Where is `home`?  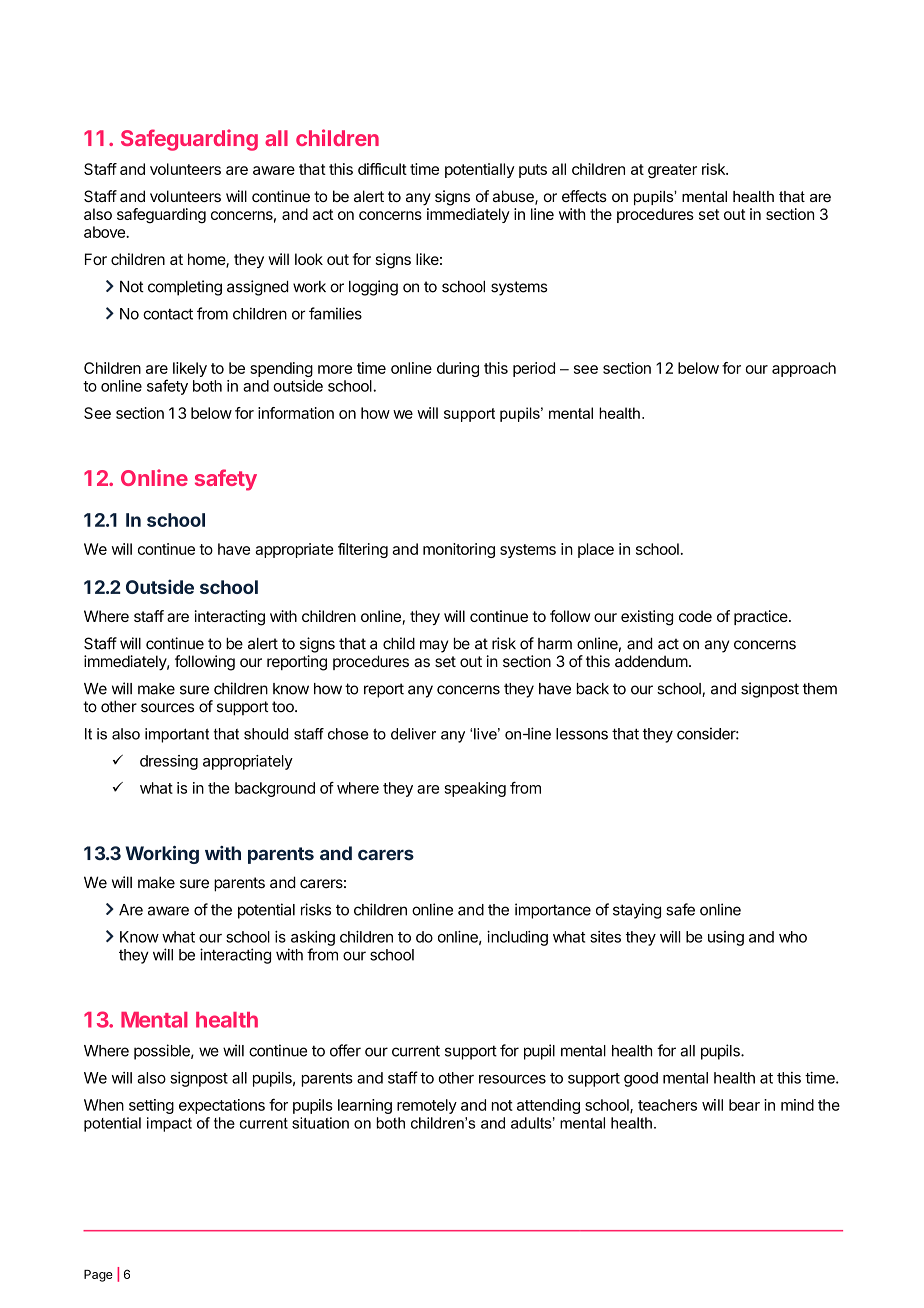 home is located at coordinates (207, 260).
